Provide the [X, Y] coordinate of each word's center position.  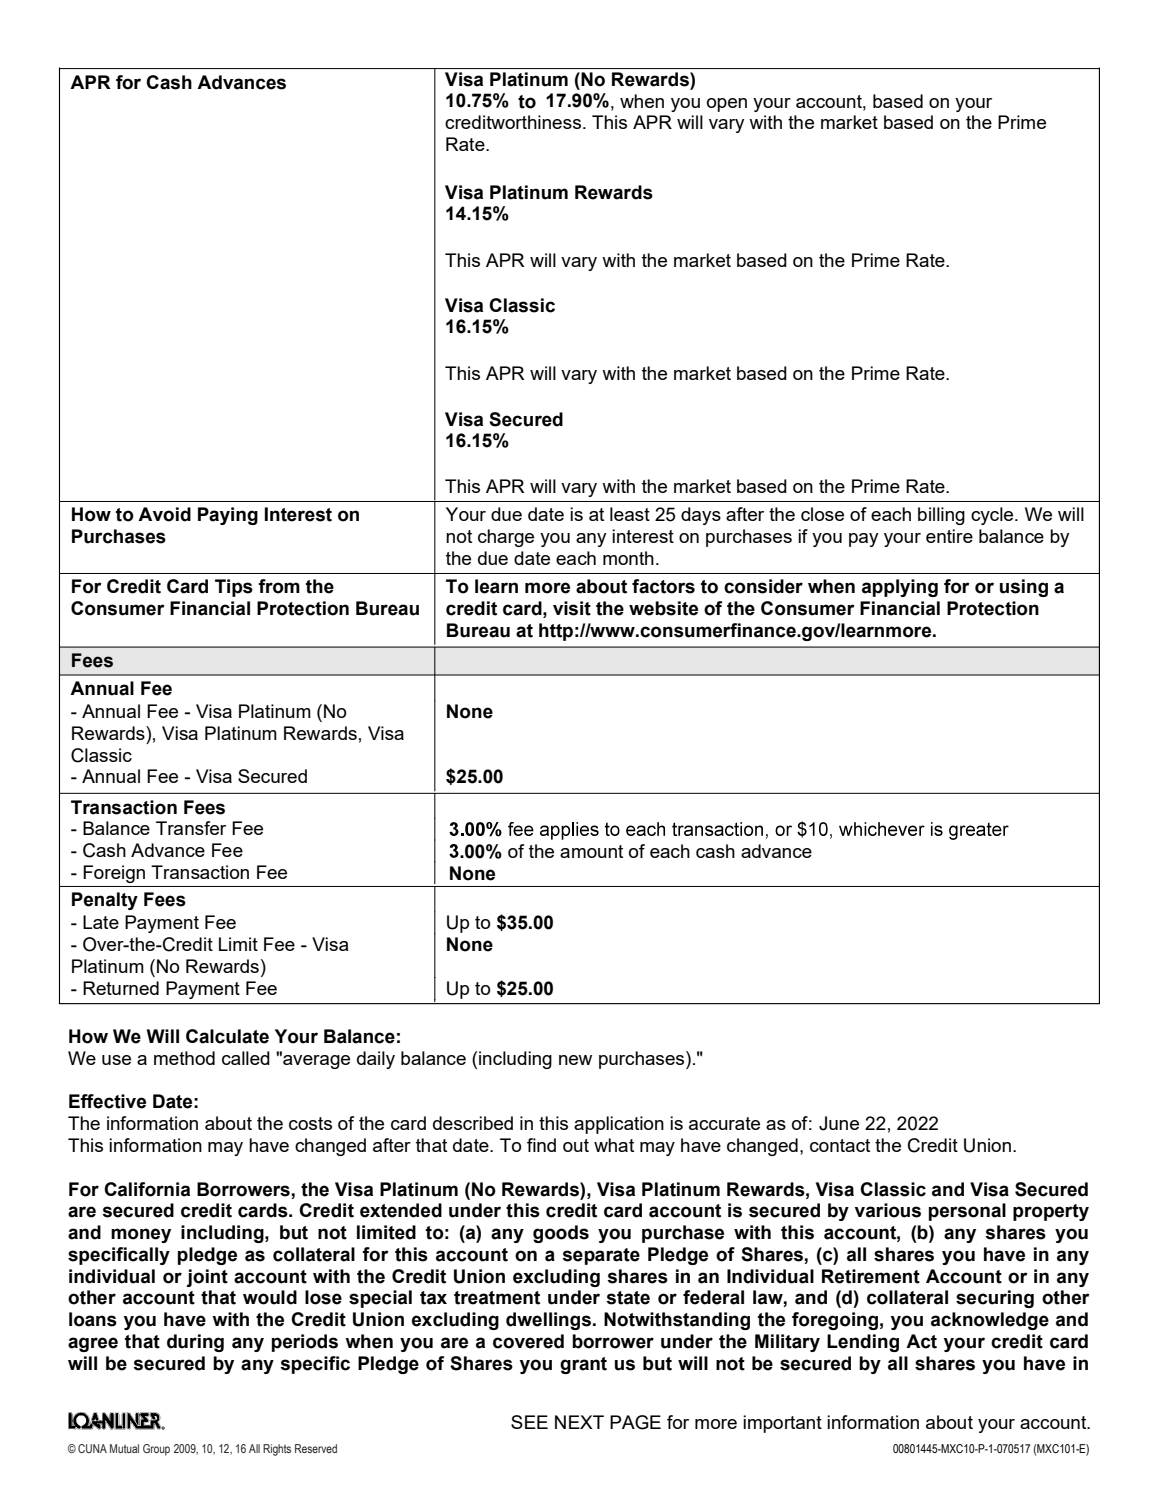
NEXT [579, 1422]
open [727, 105]
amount [591, 851]
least [630, 514]
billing [941, 516]
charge [506, 538]
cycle [993, 516]
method [184, 1058]
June [839, 1123]
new [575, 1060]
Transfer [191, 828]
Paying [228, 516]
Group [156, 1450]
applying [900, 588]
